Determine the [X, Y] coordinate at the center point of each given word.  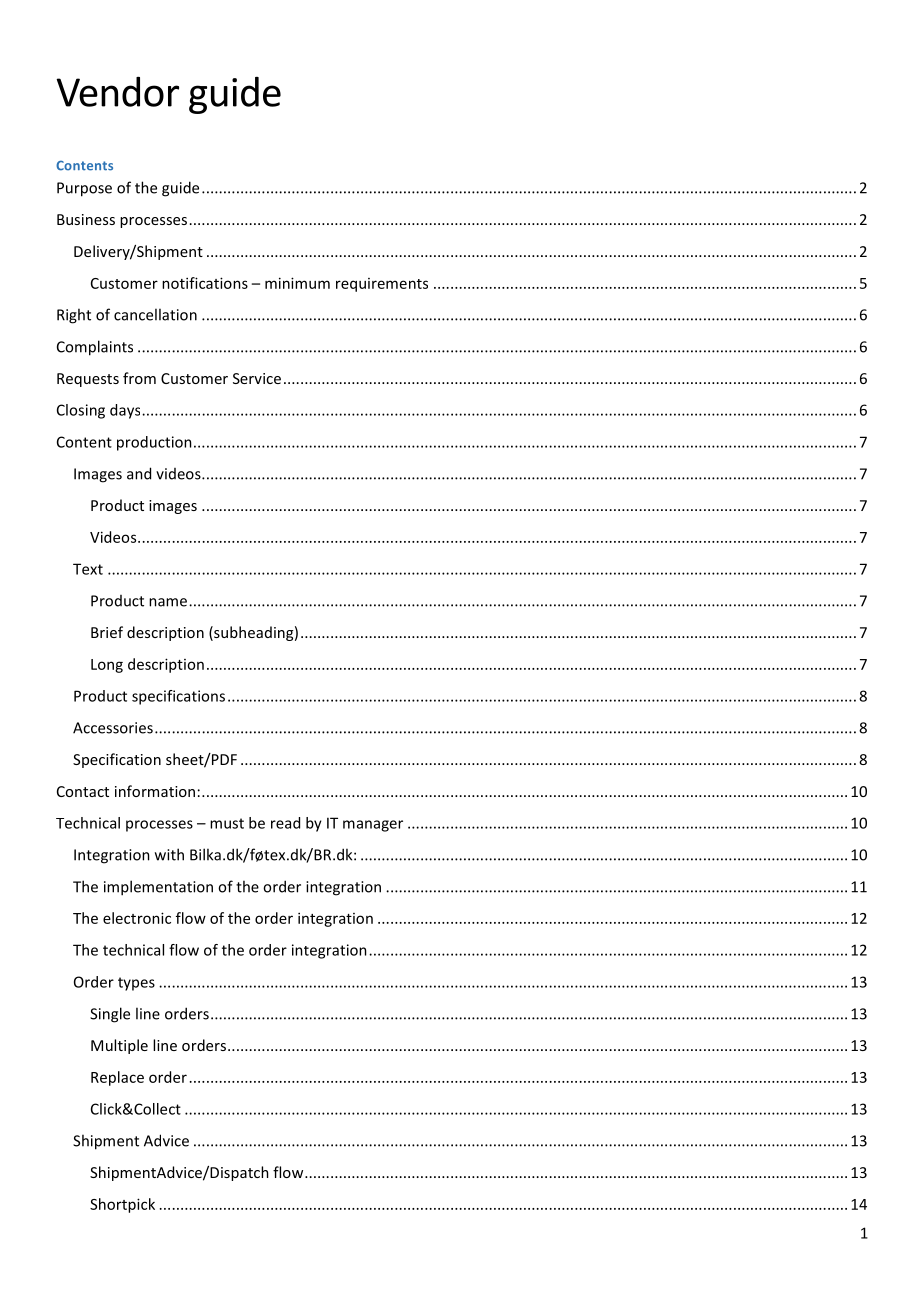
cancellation [155, 314]
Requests [88, 380]
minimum [297, 283]
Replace [117, 1078]
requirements [382, 285]
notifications [205, 283]
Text [88, 569]
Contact [83, 791]
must [227, 823]
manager [373, 826]
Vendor [117, 92]
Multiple [119, 1046]
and [139, 473]
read [285, 823]
